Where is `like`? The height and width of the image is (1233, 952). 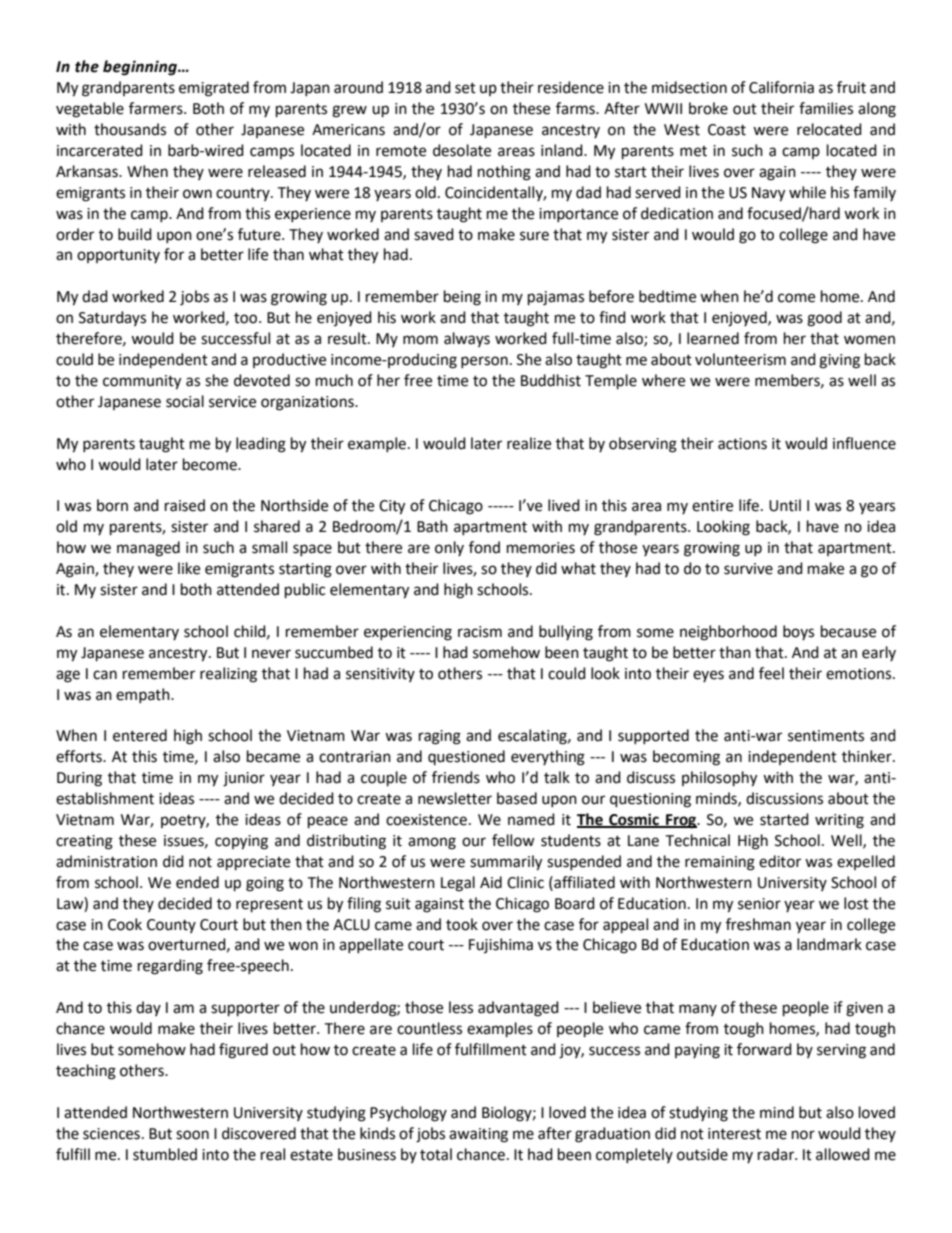 like is located at coordinates (189, 568).
